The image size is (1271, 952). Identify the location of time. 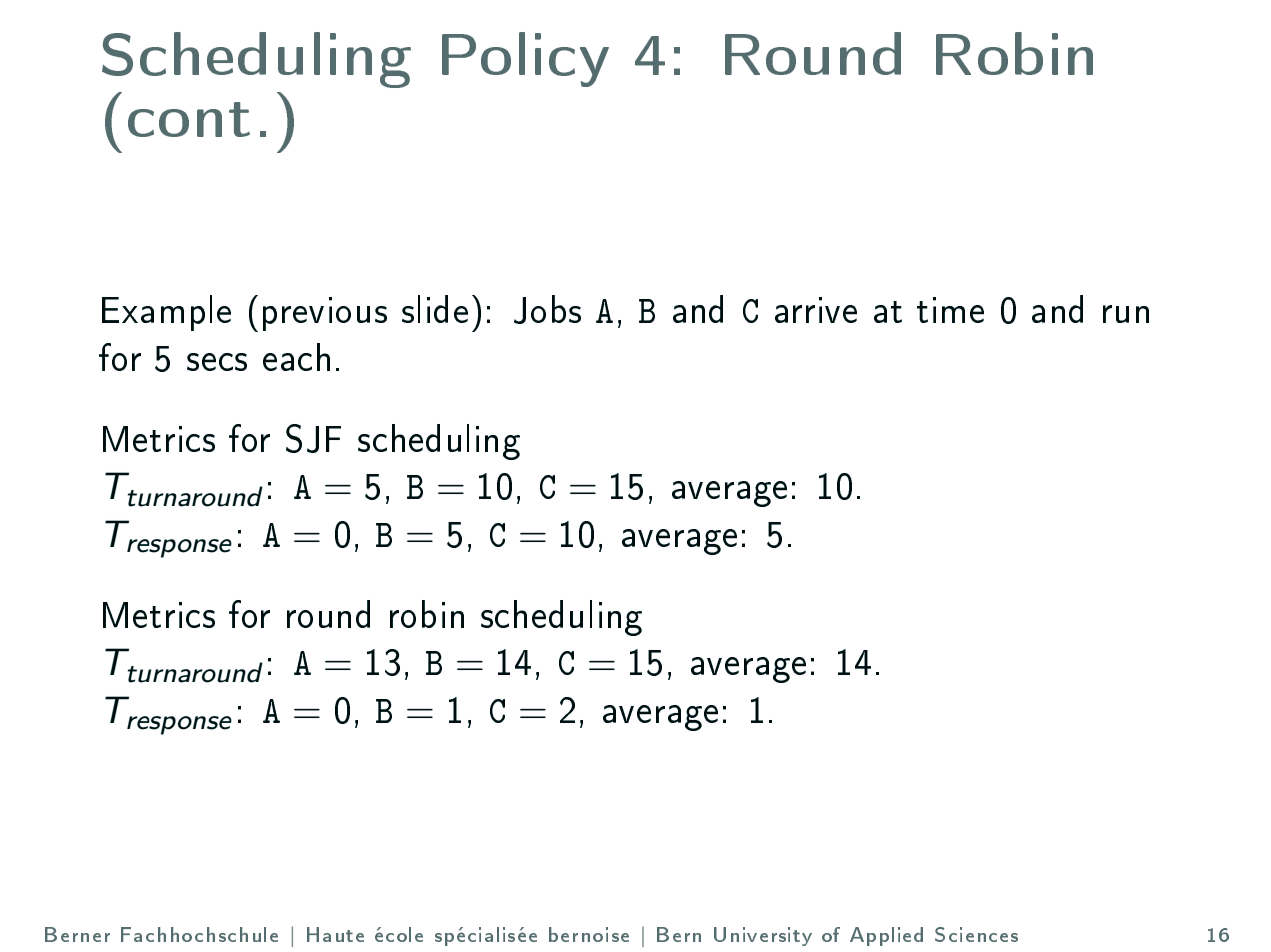
(950, 310).
